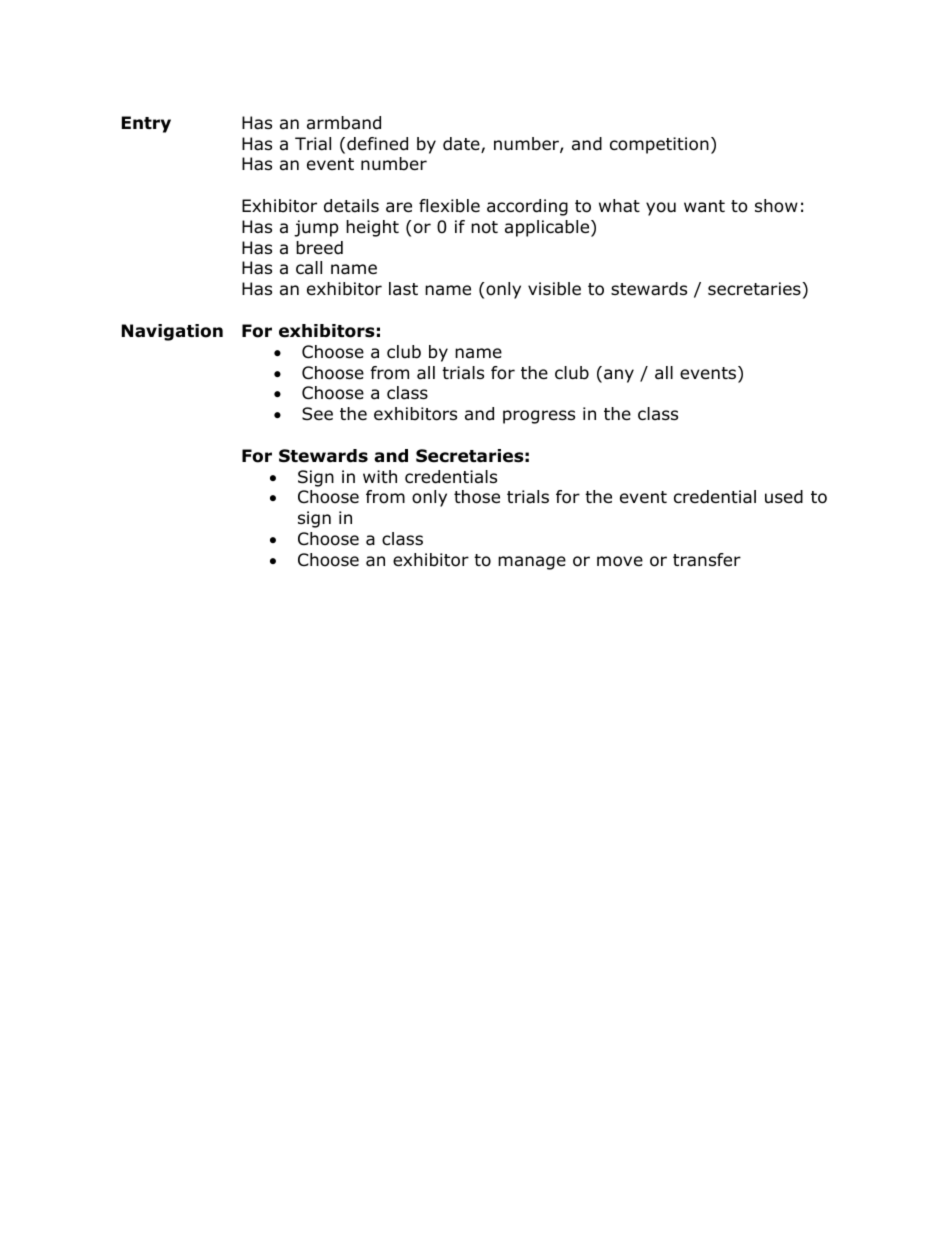 Image resolution: width=952 pixels, height=1233 pixels. Describe the element at coordinates (619, 376) in the document. I see `any` at that location.
